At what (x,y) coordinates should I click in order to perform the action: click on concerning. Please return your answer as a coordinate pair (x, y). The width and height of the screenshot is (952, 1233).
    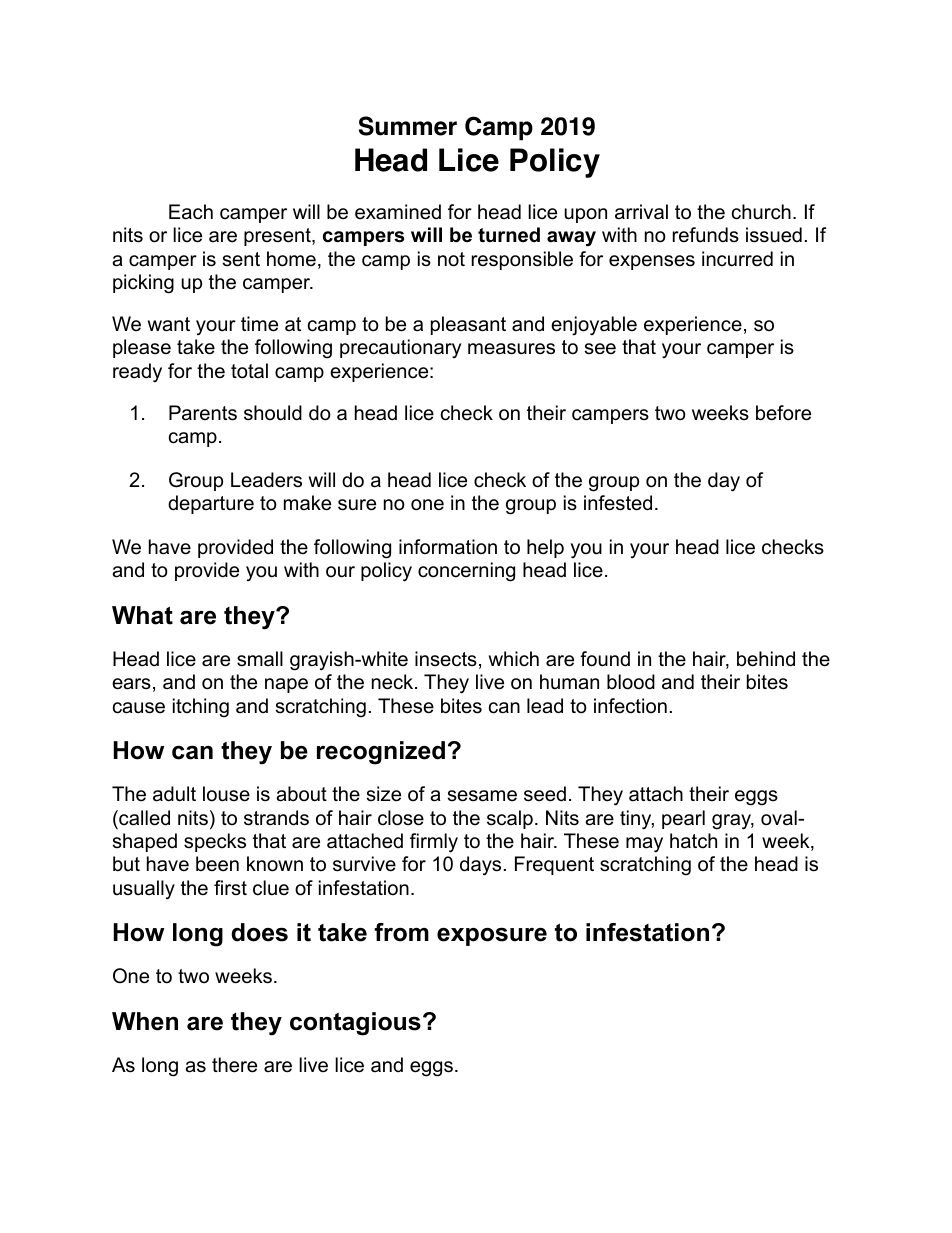
    Looking at the image, I should click on (466, 572).
